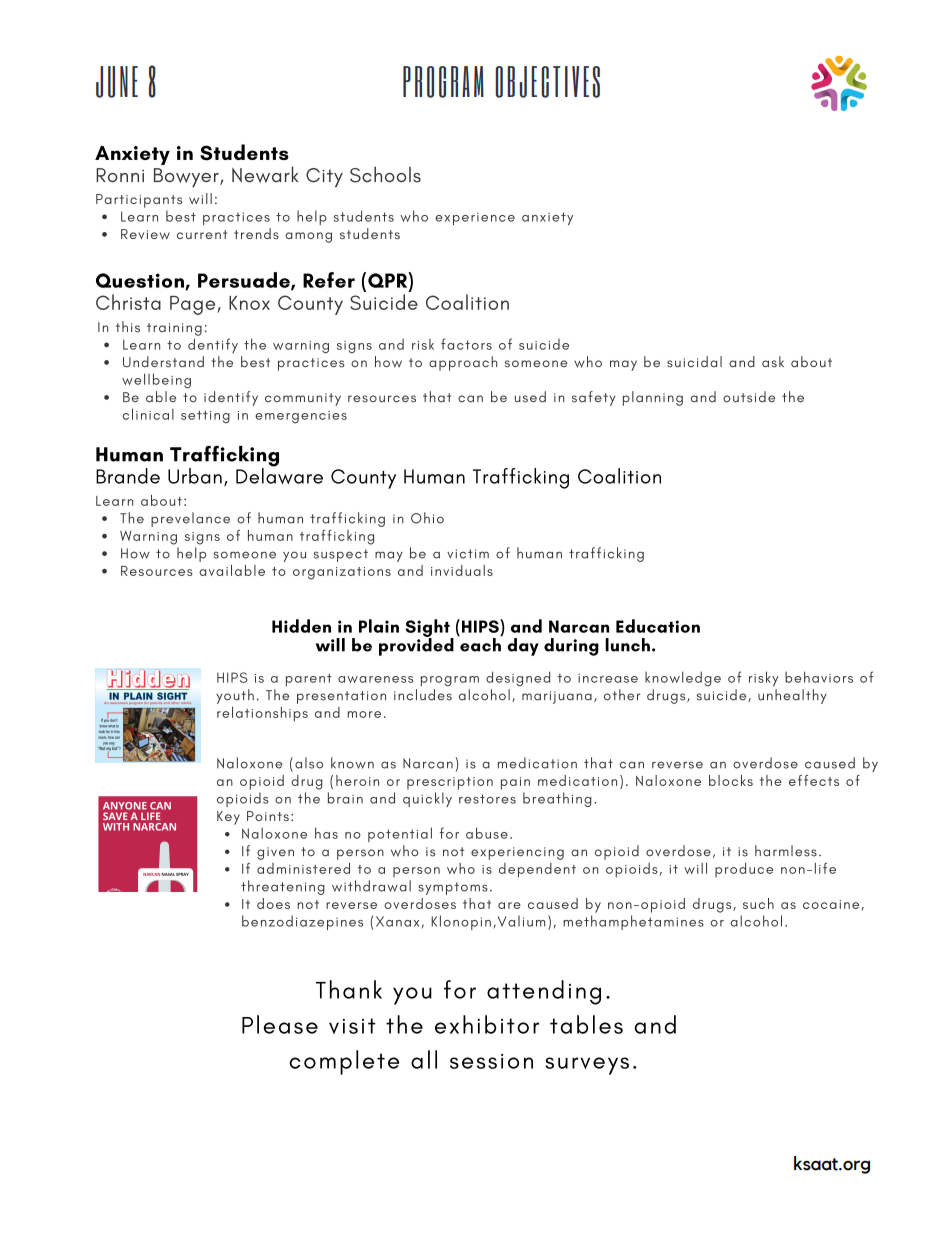 The width and height of the image is (952, 1233). I want to click on victim, so click(468, 554).
